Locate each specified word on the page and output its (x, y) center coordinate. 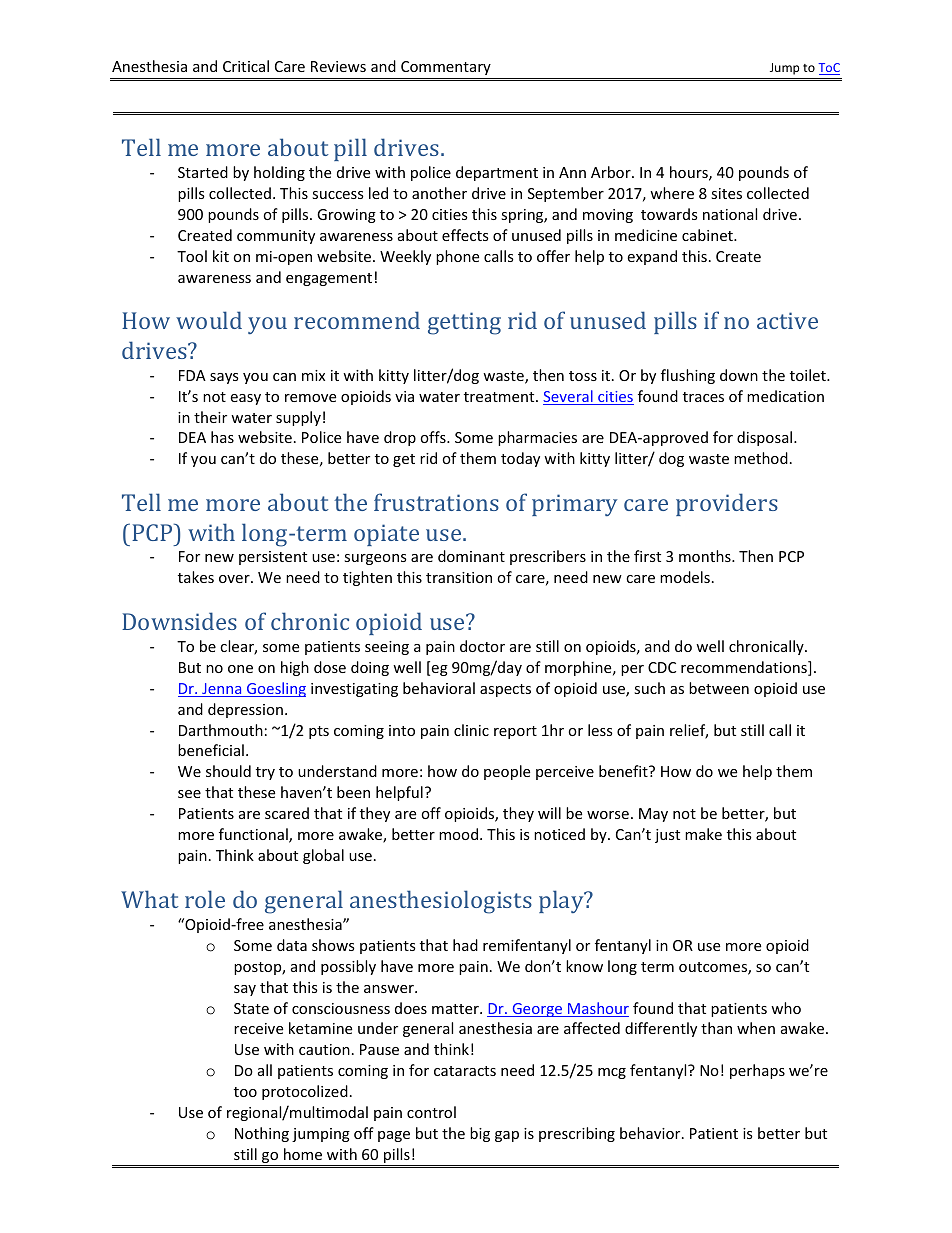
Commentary (446, 68)
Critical (246, 66)
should (228, 771)
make (703, 834)
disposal (766, 438)
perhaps (757, 1071)
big (480, 1134)
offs (434, 437)
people (507, 772)
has (222, 437)
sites (726, 193)
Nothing (262, 1134)
